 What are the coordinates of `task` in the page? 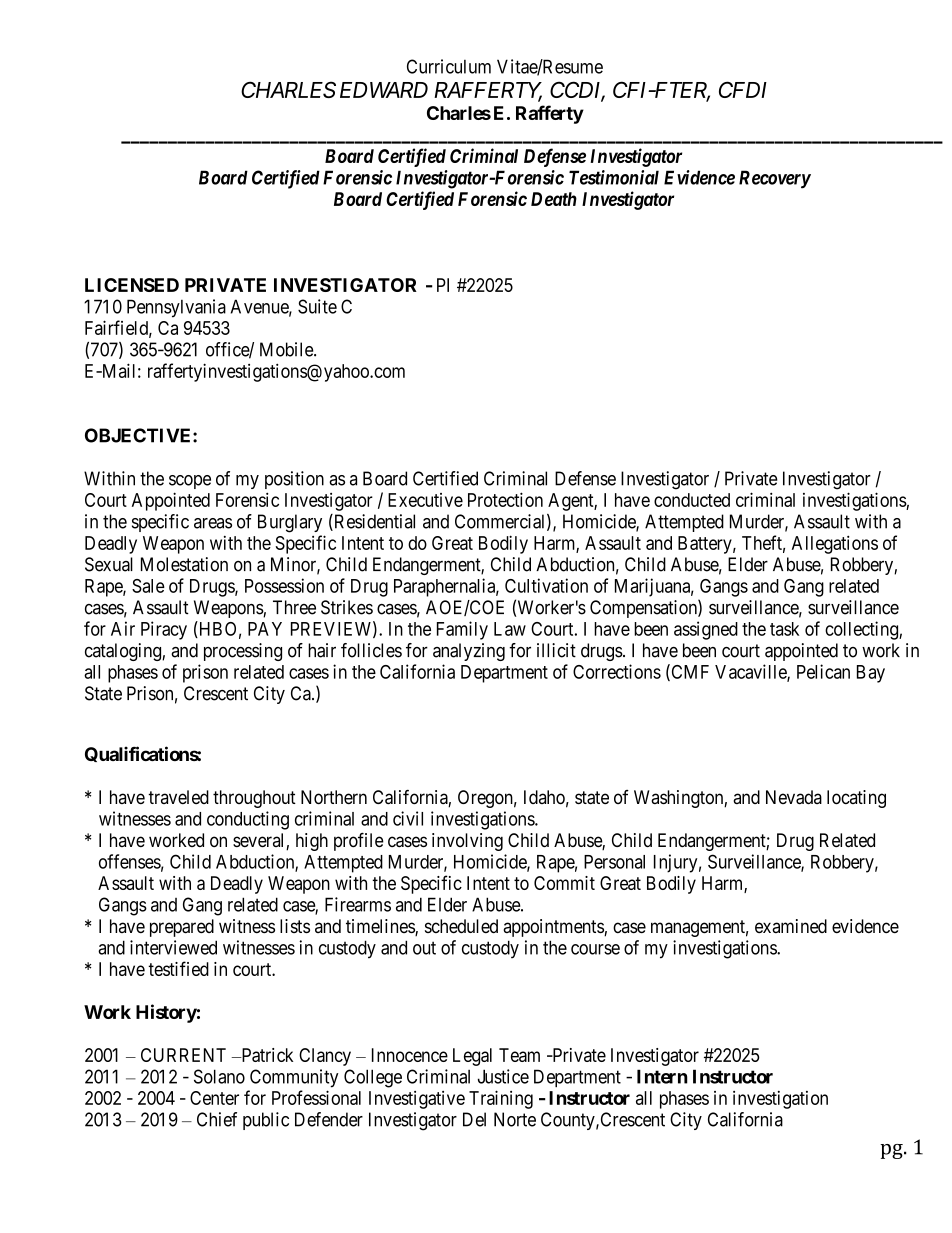 It's located at (784, 629).
